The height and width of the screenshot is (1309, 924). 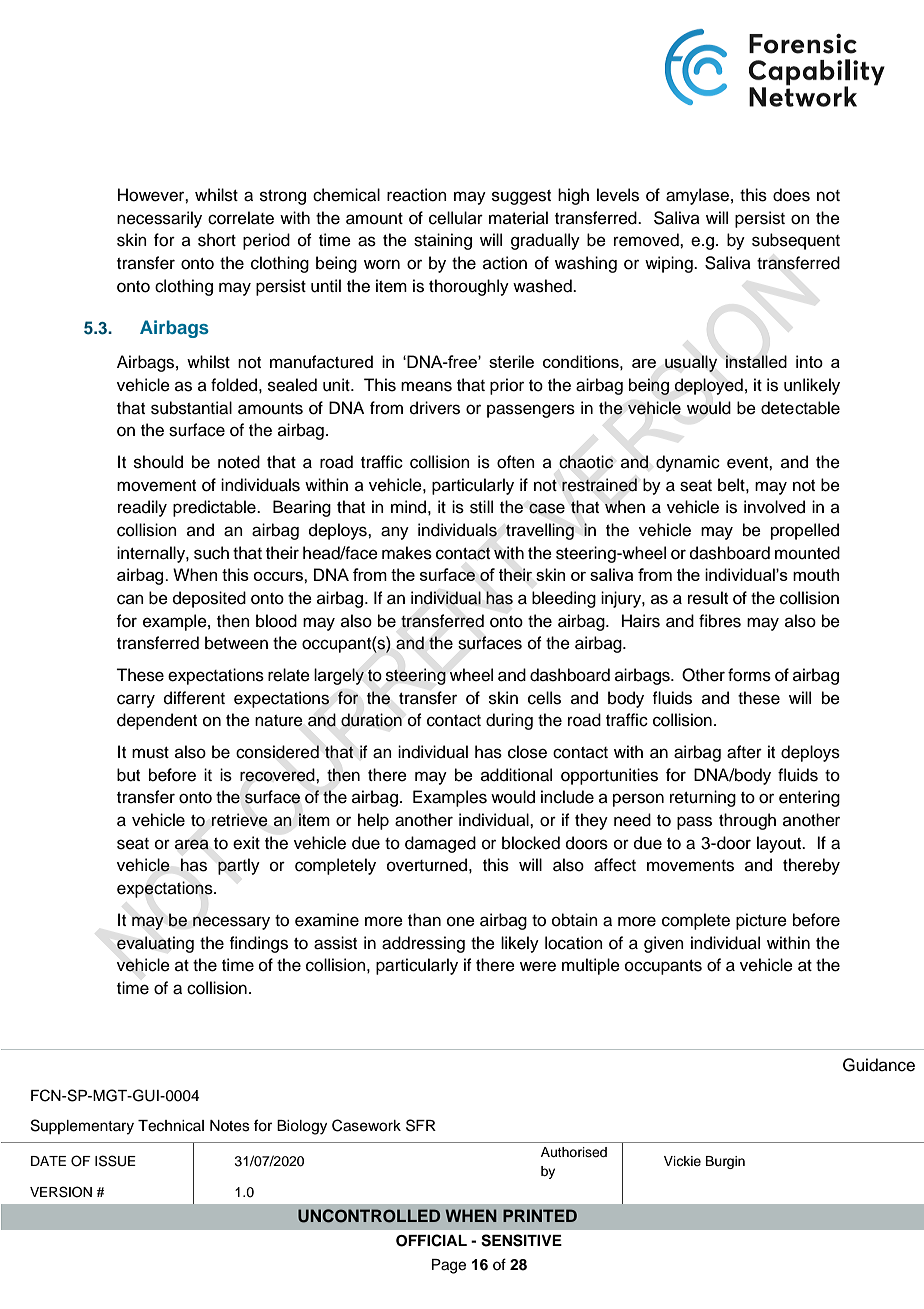 What do you see at coordinates (807, 553) in the screenshot?
I see `mounted` at bounding box center [807, 553].
